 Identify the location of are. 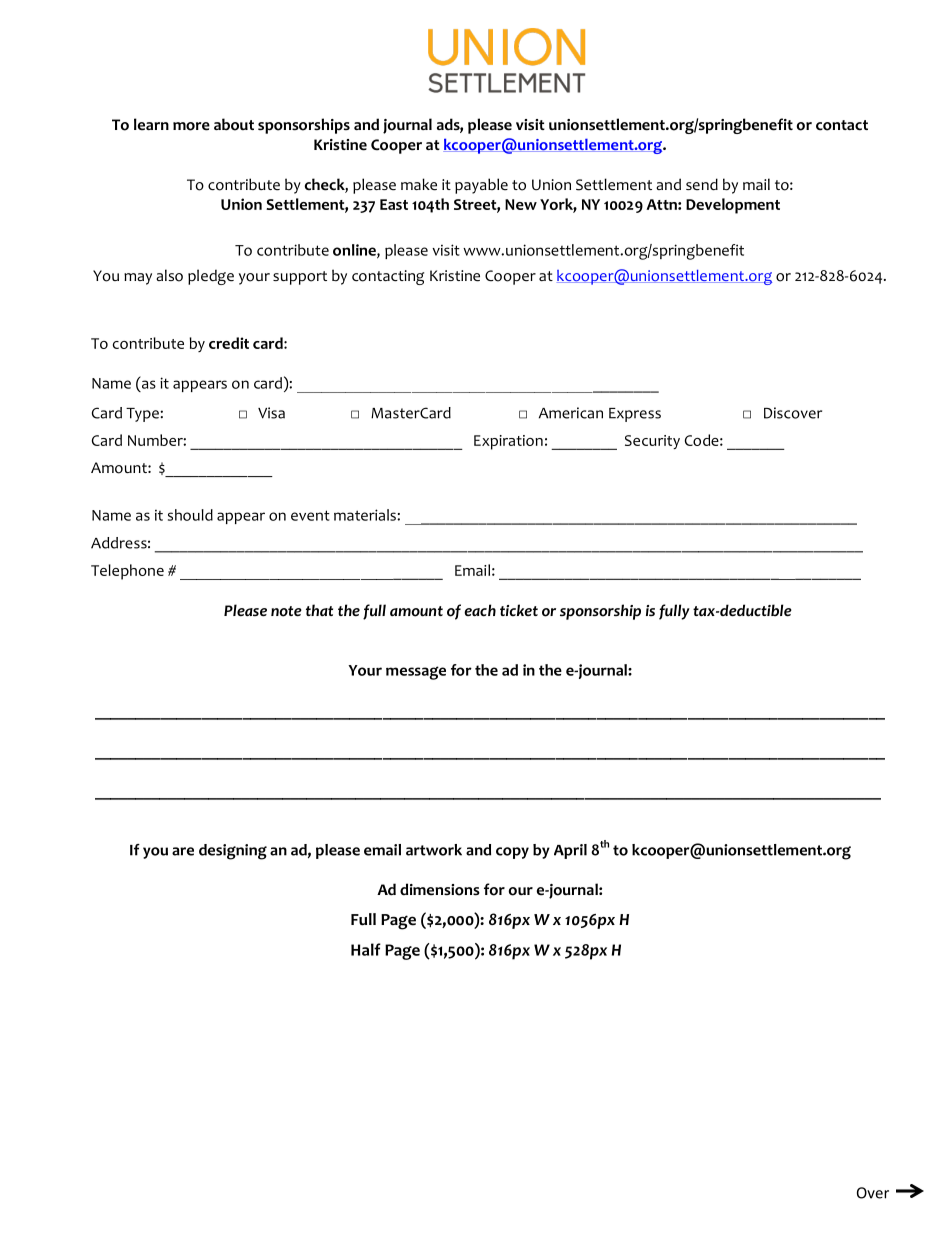
(183, 851).
